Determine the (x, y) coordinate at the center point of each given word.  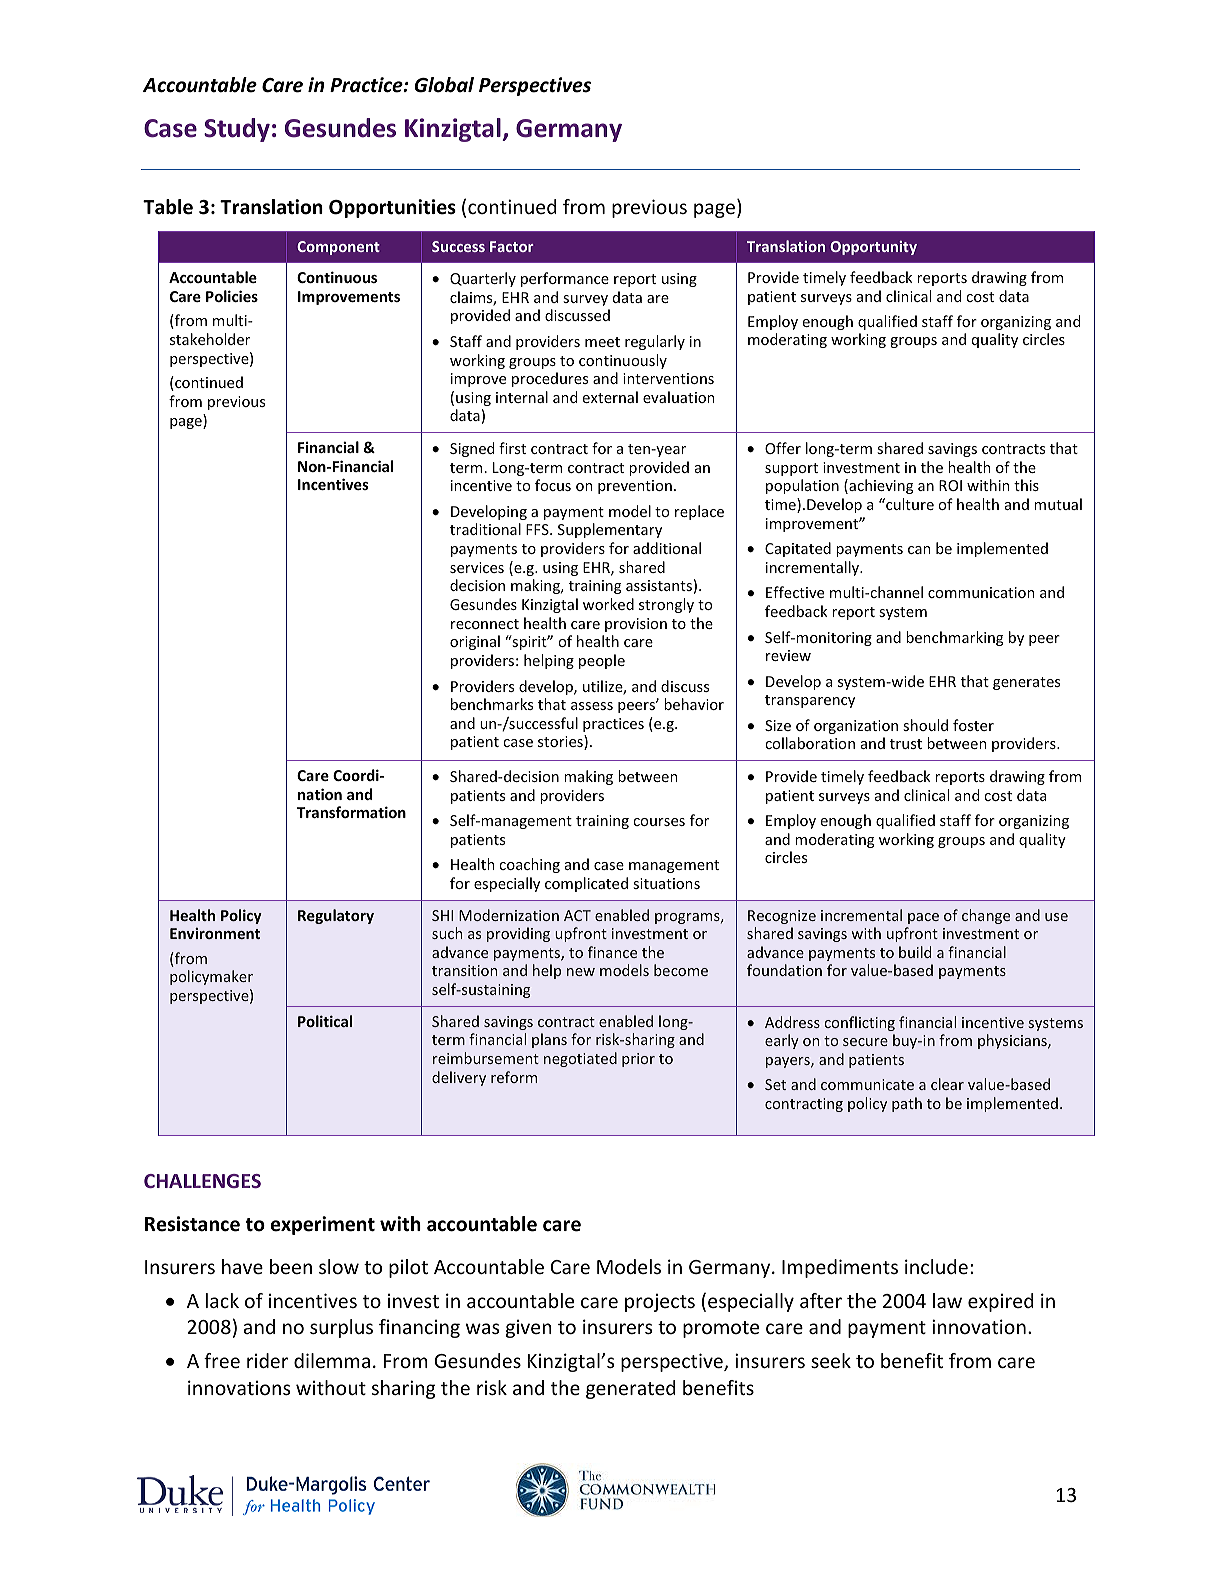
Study (237, 130)
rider (267, 1360)
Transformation (351, 812)
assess (592, 706)
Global (444, 85)
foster (973, 725)
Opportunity (873, 248)
